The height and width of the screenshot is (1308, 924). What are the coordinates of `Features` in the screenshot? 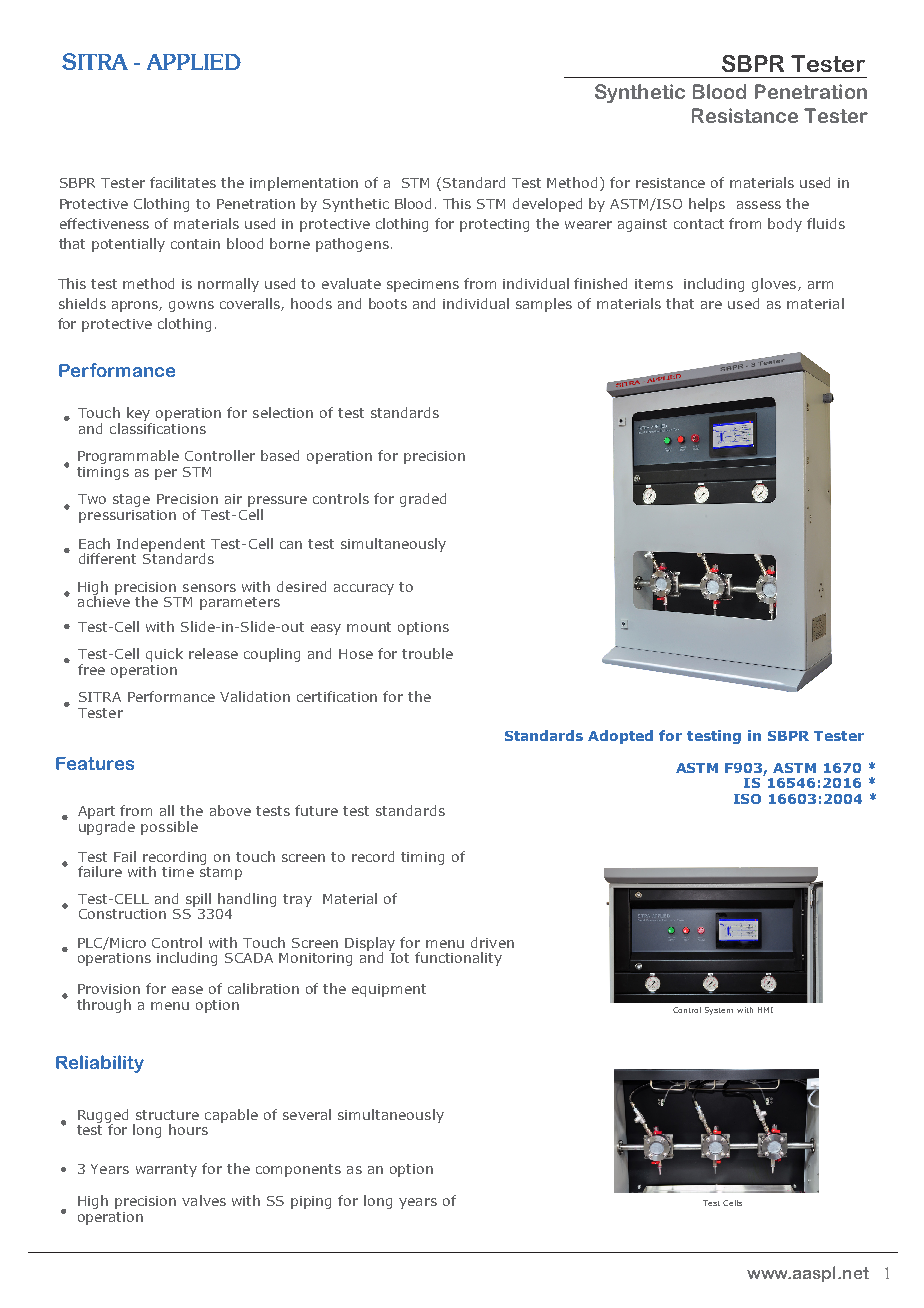 It's located at (95, 763).
